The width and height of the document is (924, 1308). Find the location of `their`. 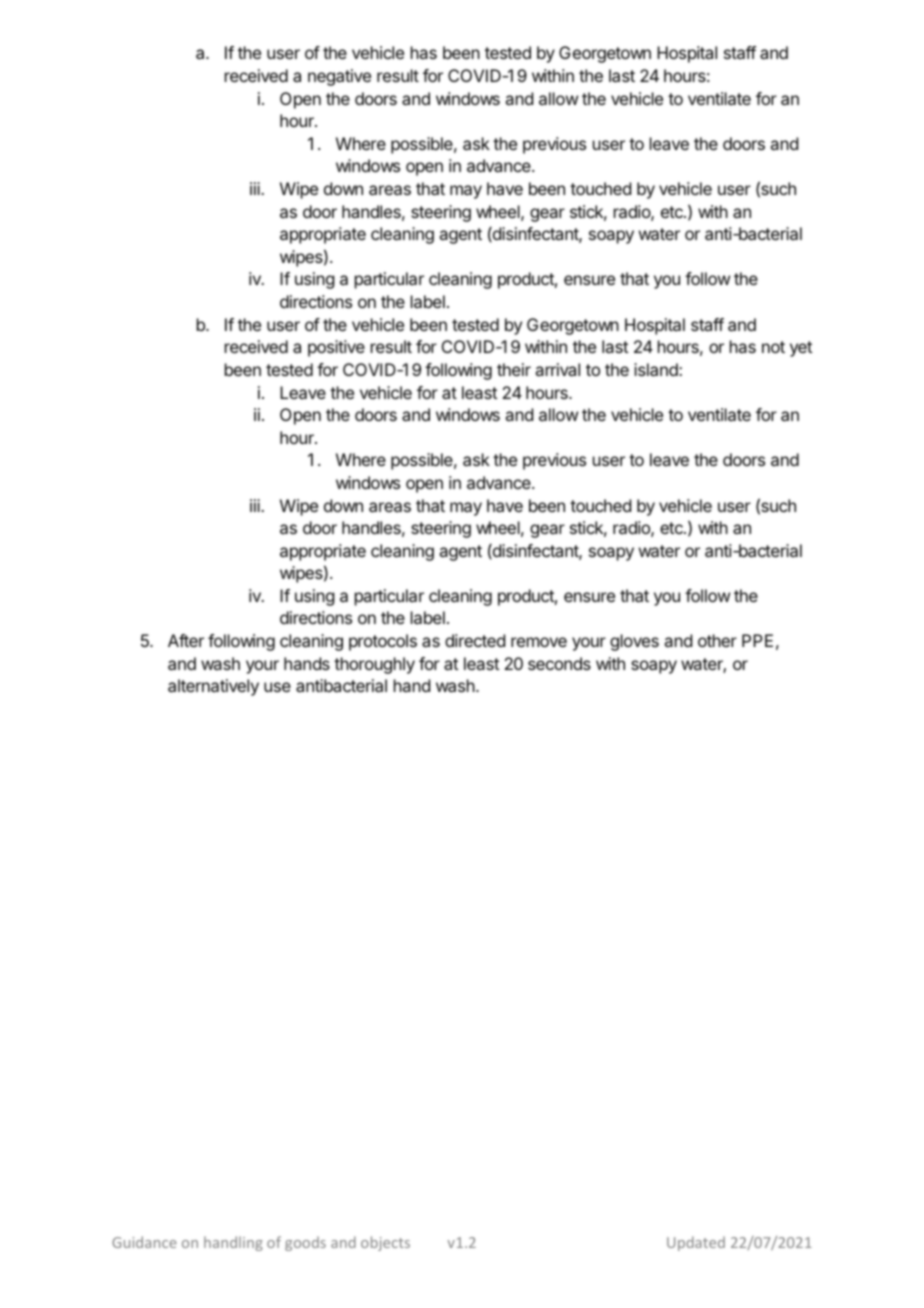

their is located at coordinates (514, 369).
